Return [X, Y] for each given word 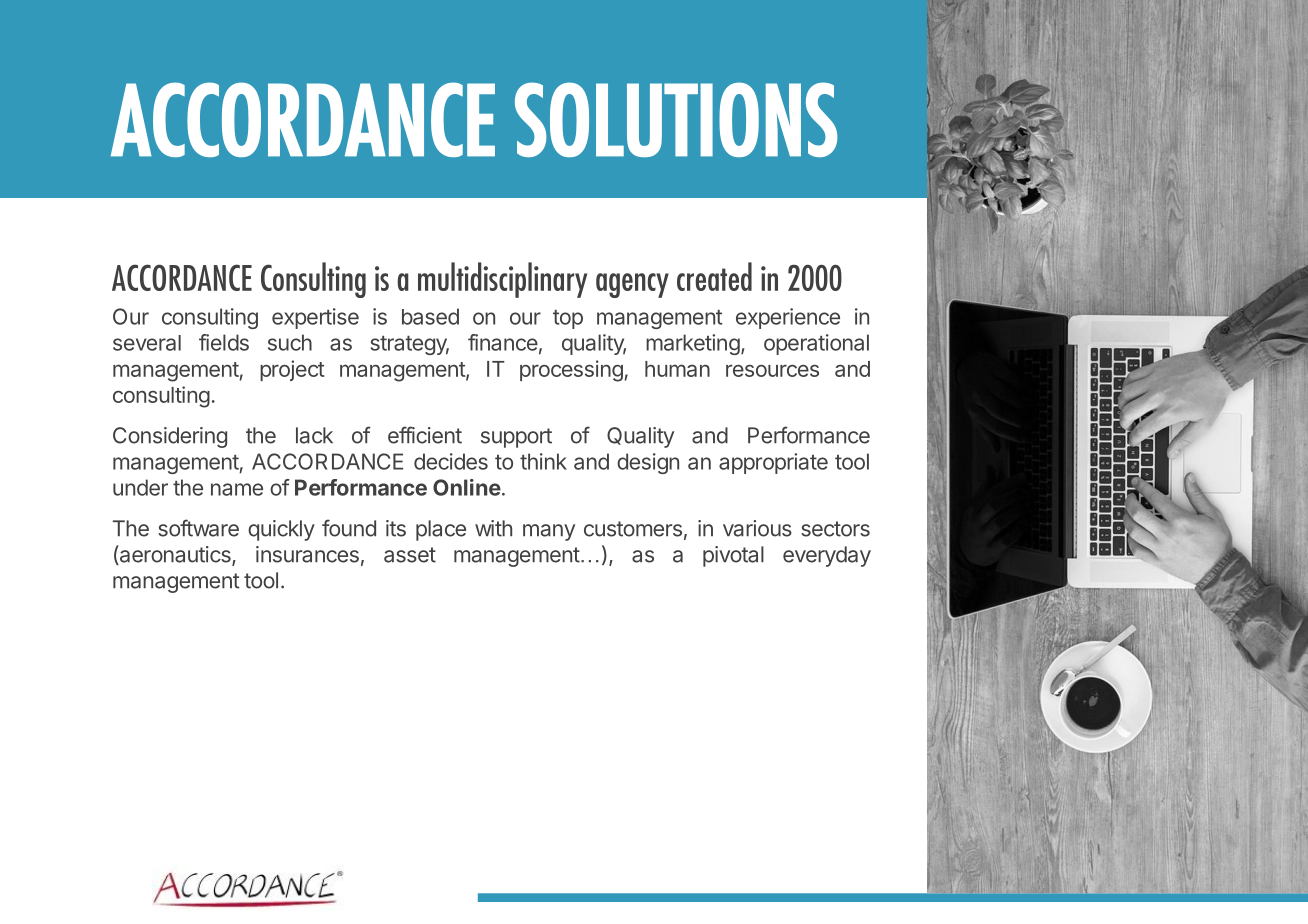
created [714, 276]
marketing [693, 344]
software [198, 528]
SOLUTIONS [676, 119]
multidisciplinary [502, 280]
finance [503, 342]
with [493, 528]
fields [224, 342]
